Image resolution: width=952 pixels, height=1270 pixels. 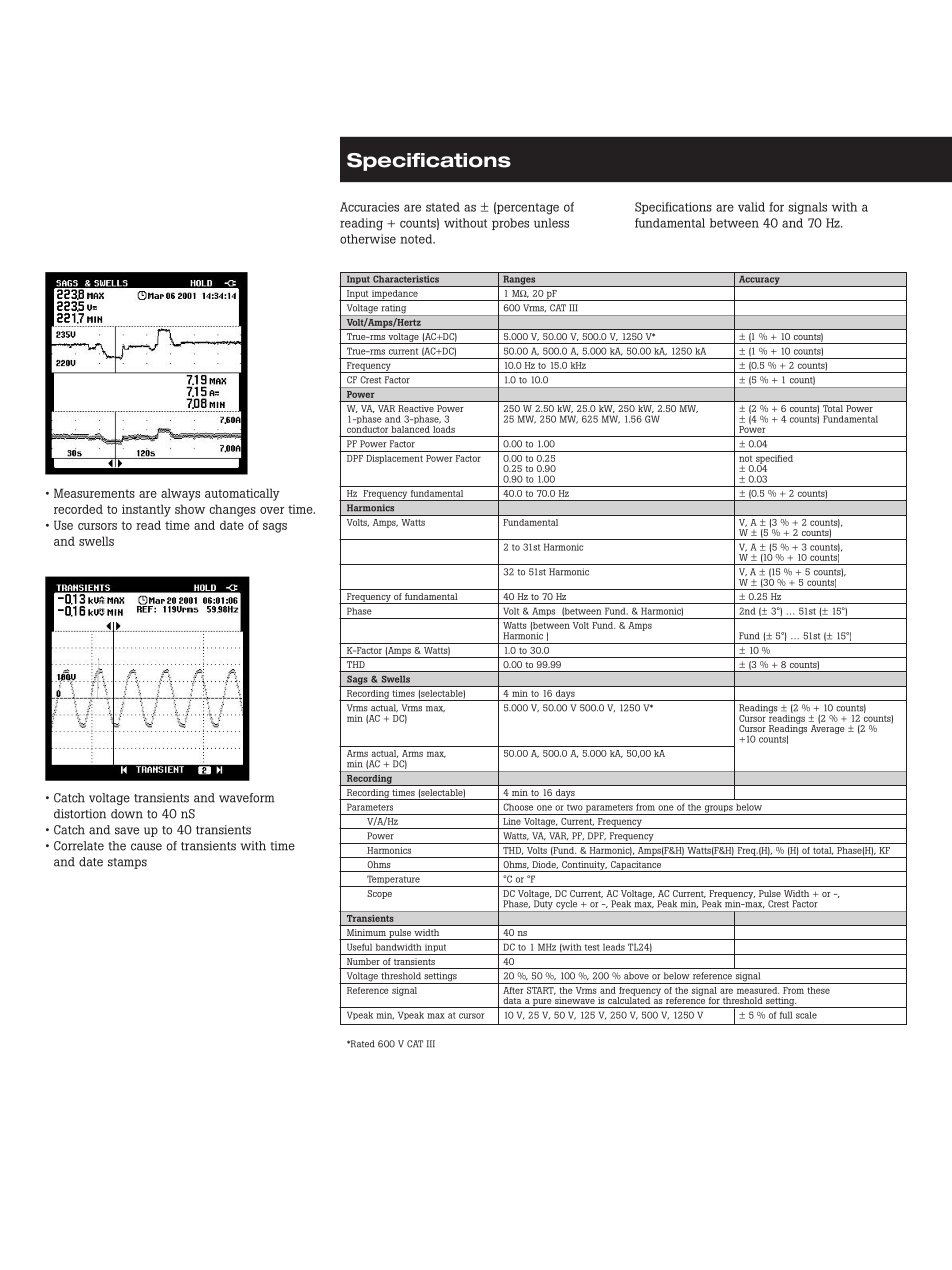 I want to click on Accuracy, so click(x=759, y=281).
